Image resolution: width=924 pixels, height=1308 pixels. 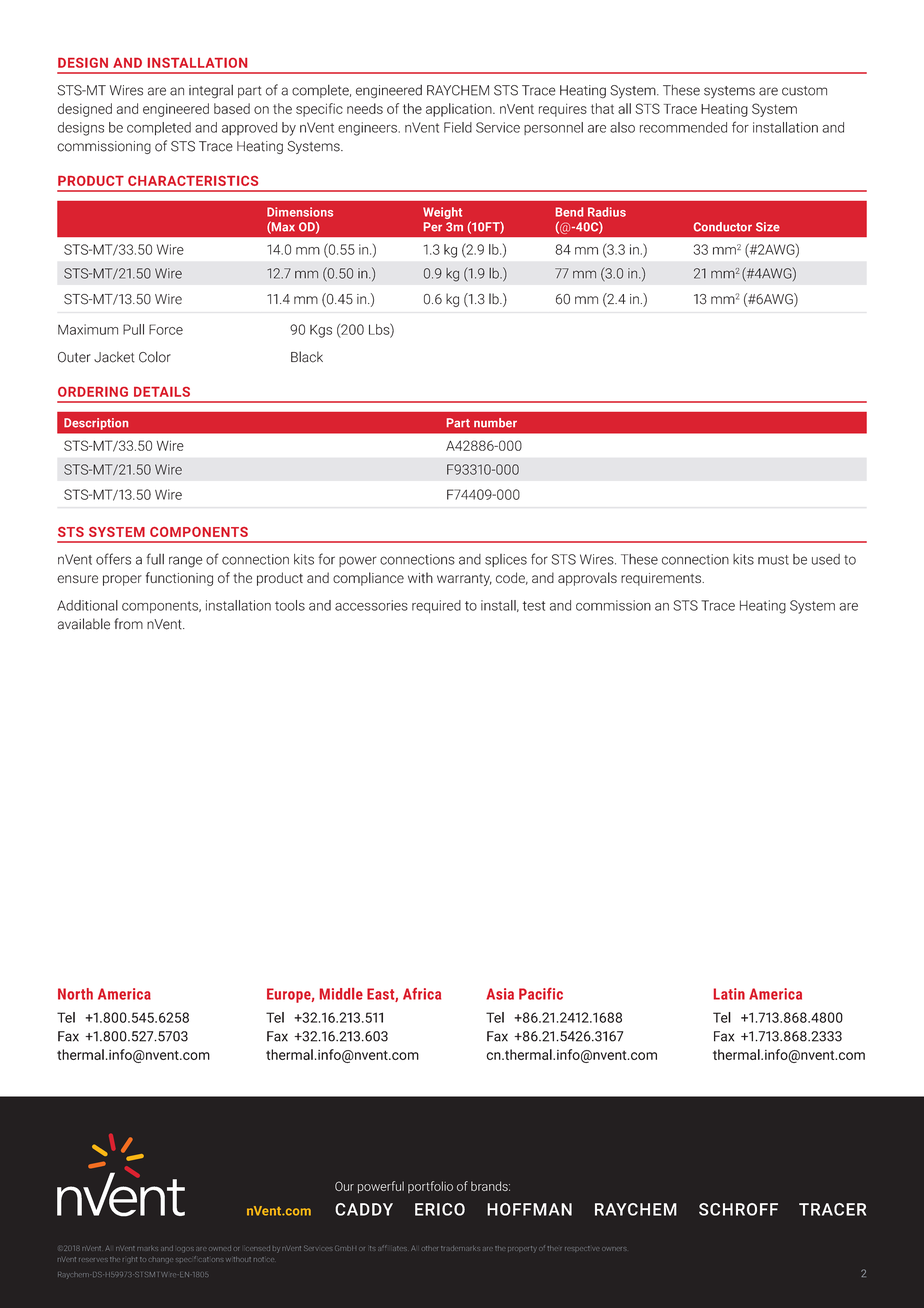 I want to click on integral, so click(x=211, y=92).
